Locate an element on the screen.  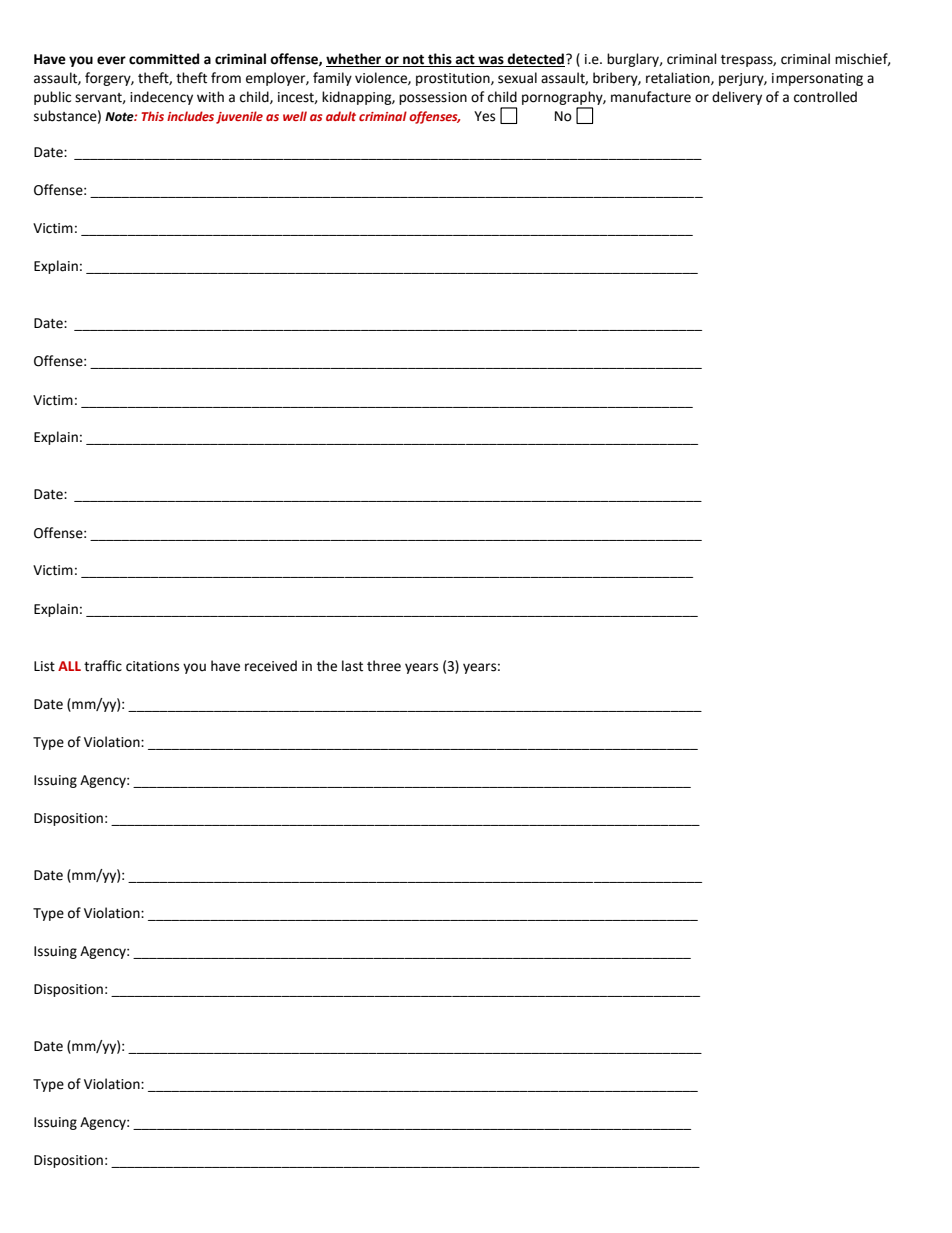
three is located at coordinates (384, 666).
